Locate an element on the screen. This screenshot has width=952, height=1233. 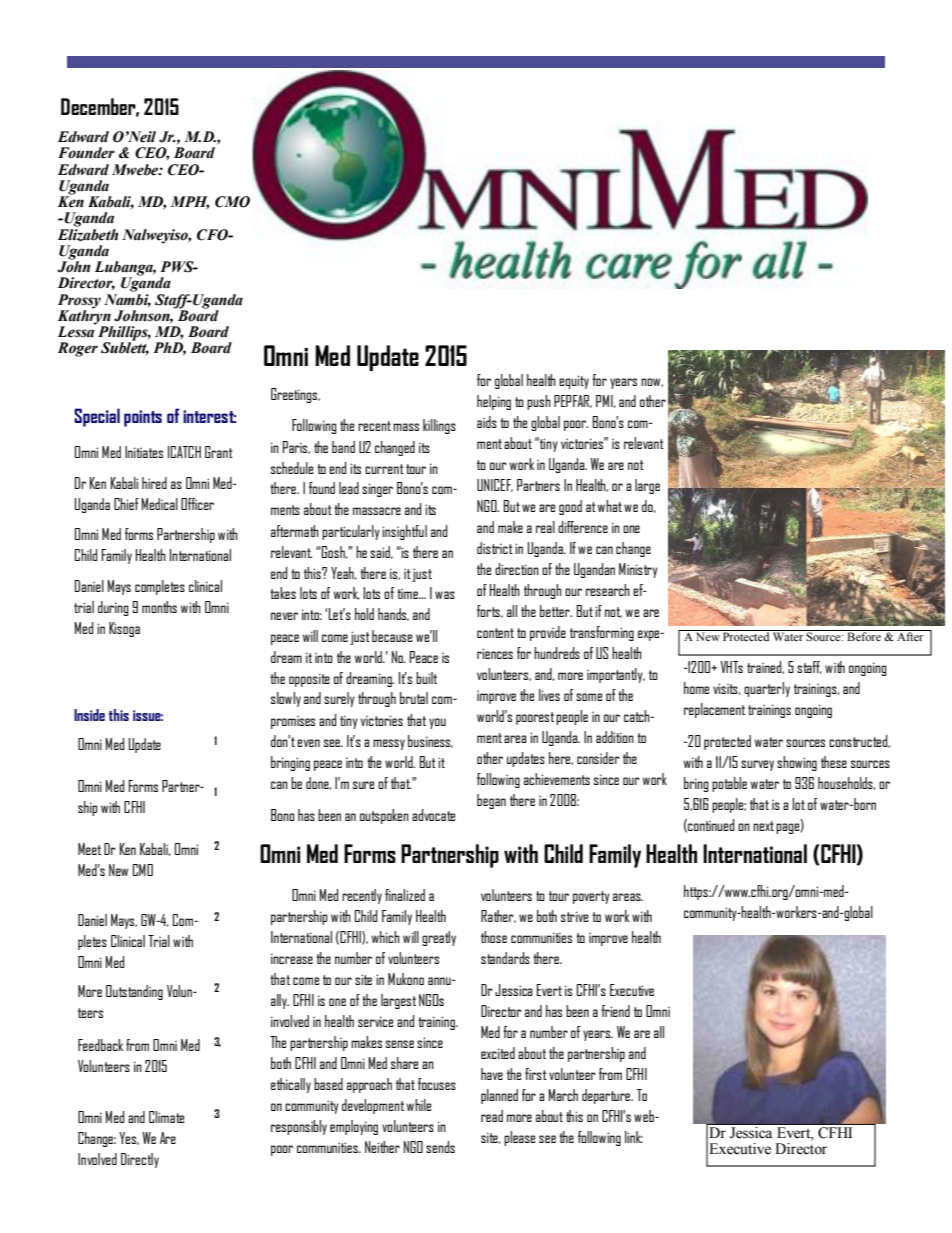
equity is located at coordinates (574, 382).
